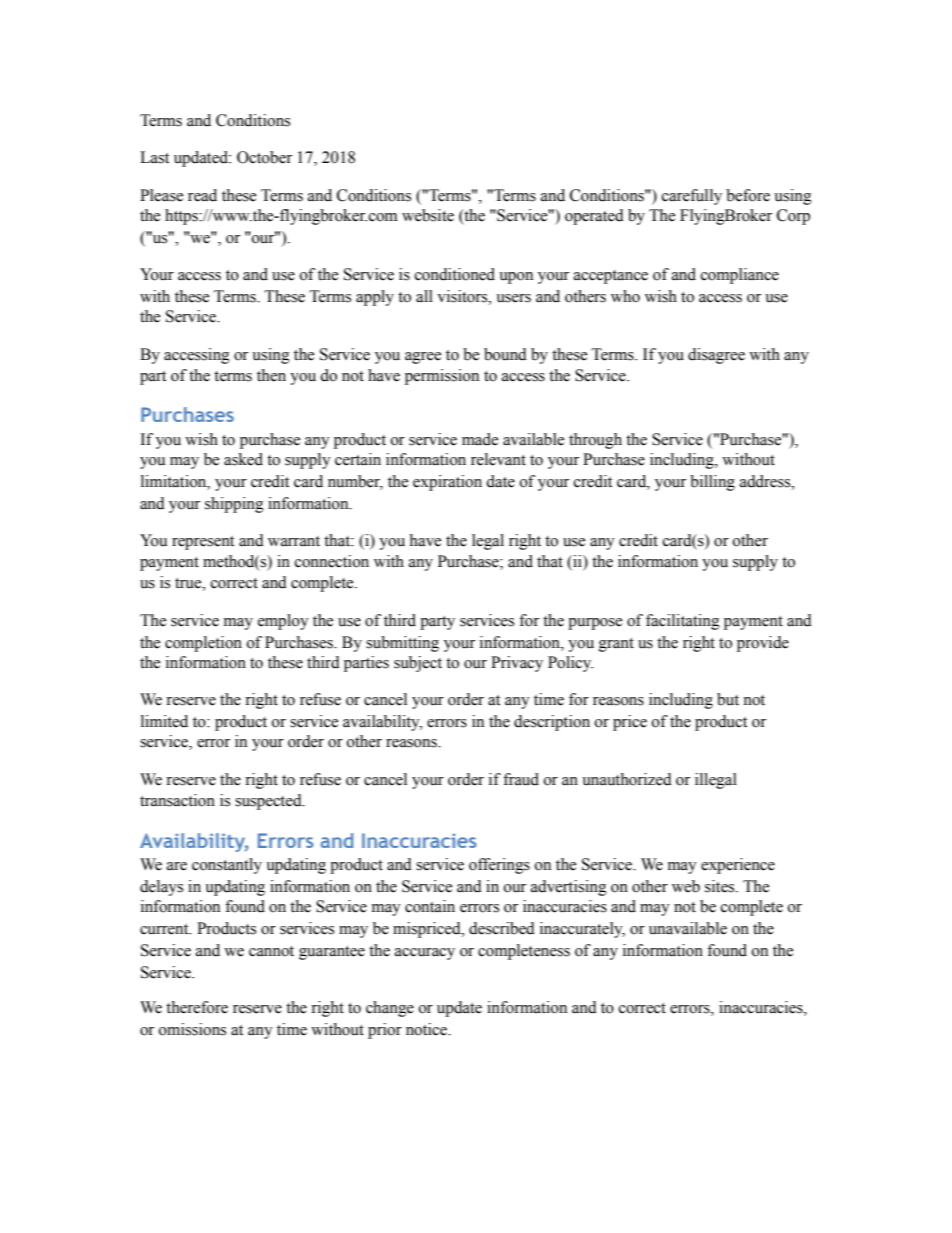 This screenshot has height=1233, width=952. What do you see at coordinates (197, 1007) in the screenshot?
I see `therefore` at bounding box center [197, 1007].
